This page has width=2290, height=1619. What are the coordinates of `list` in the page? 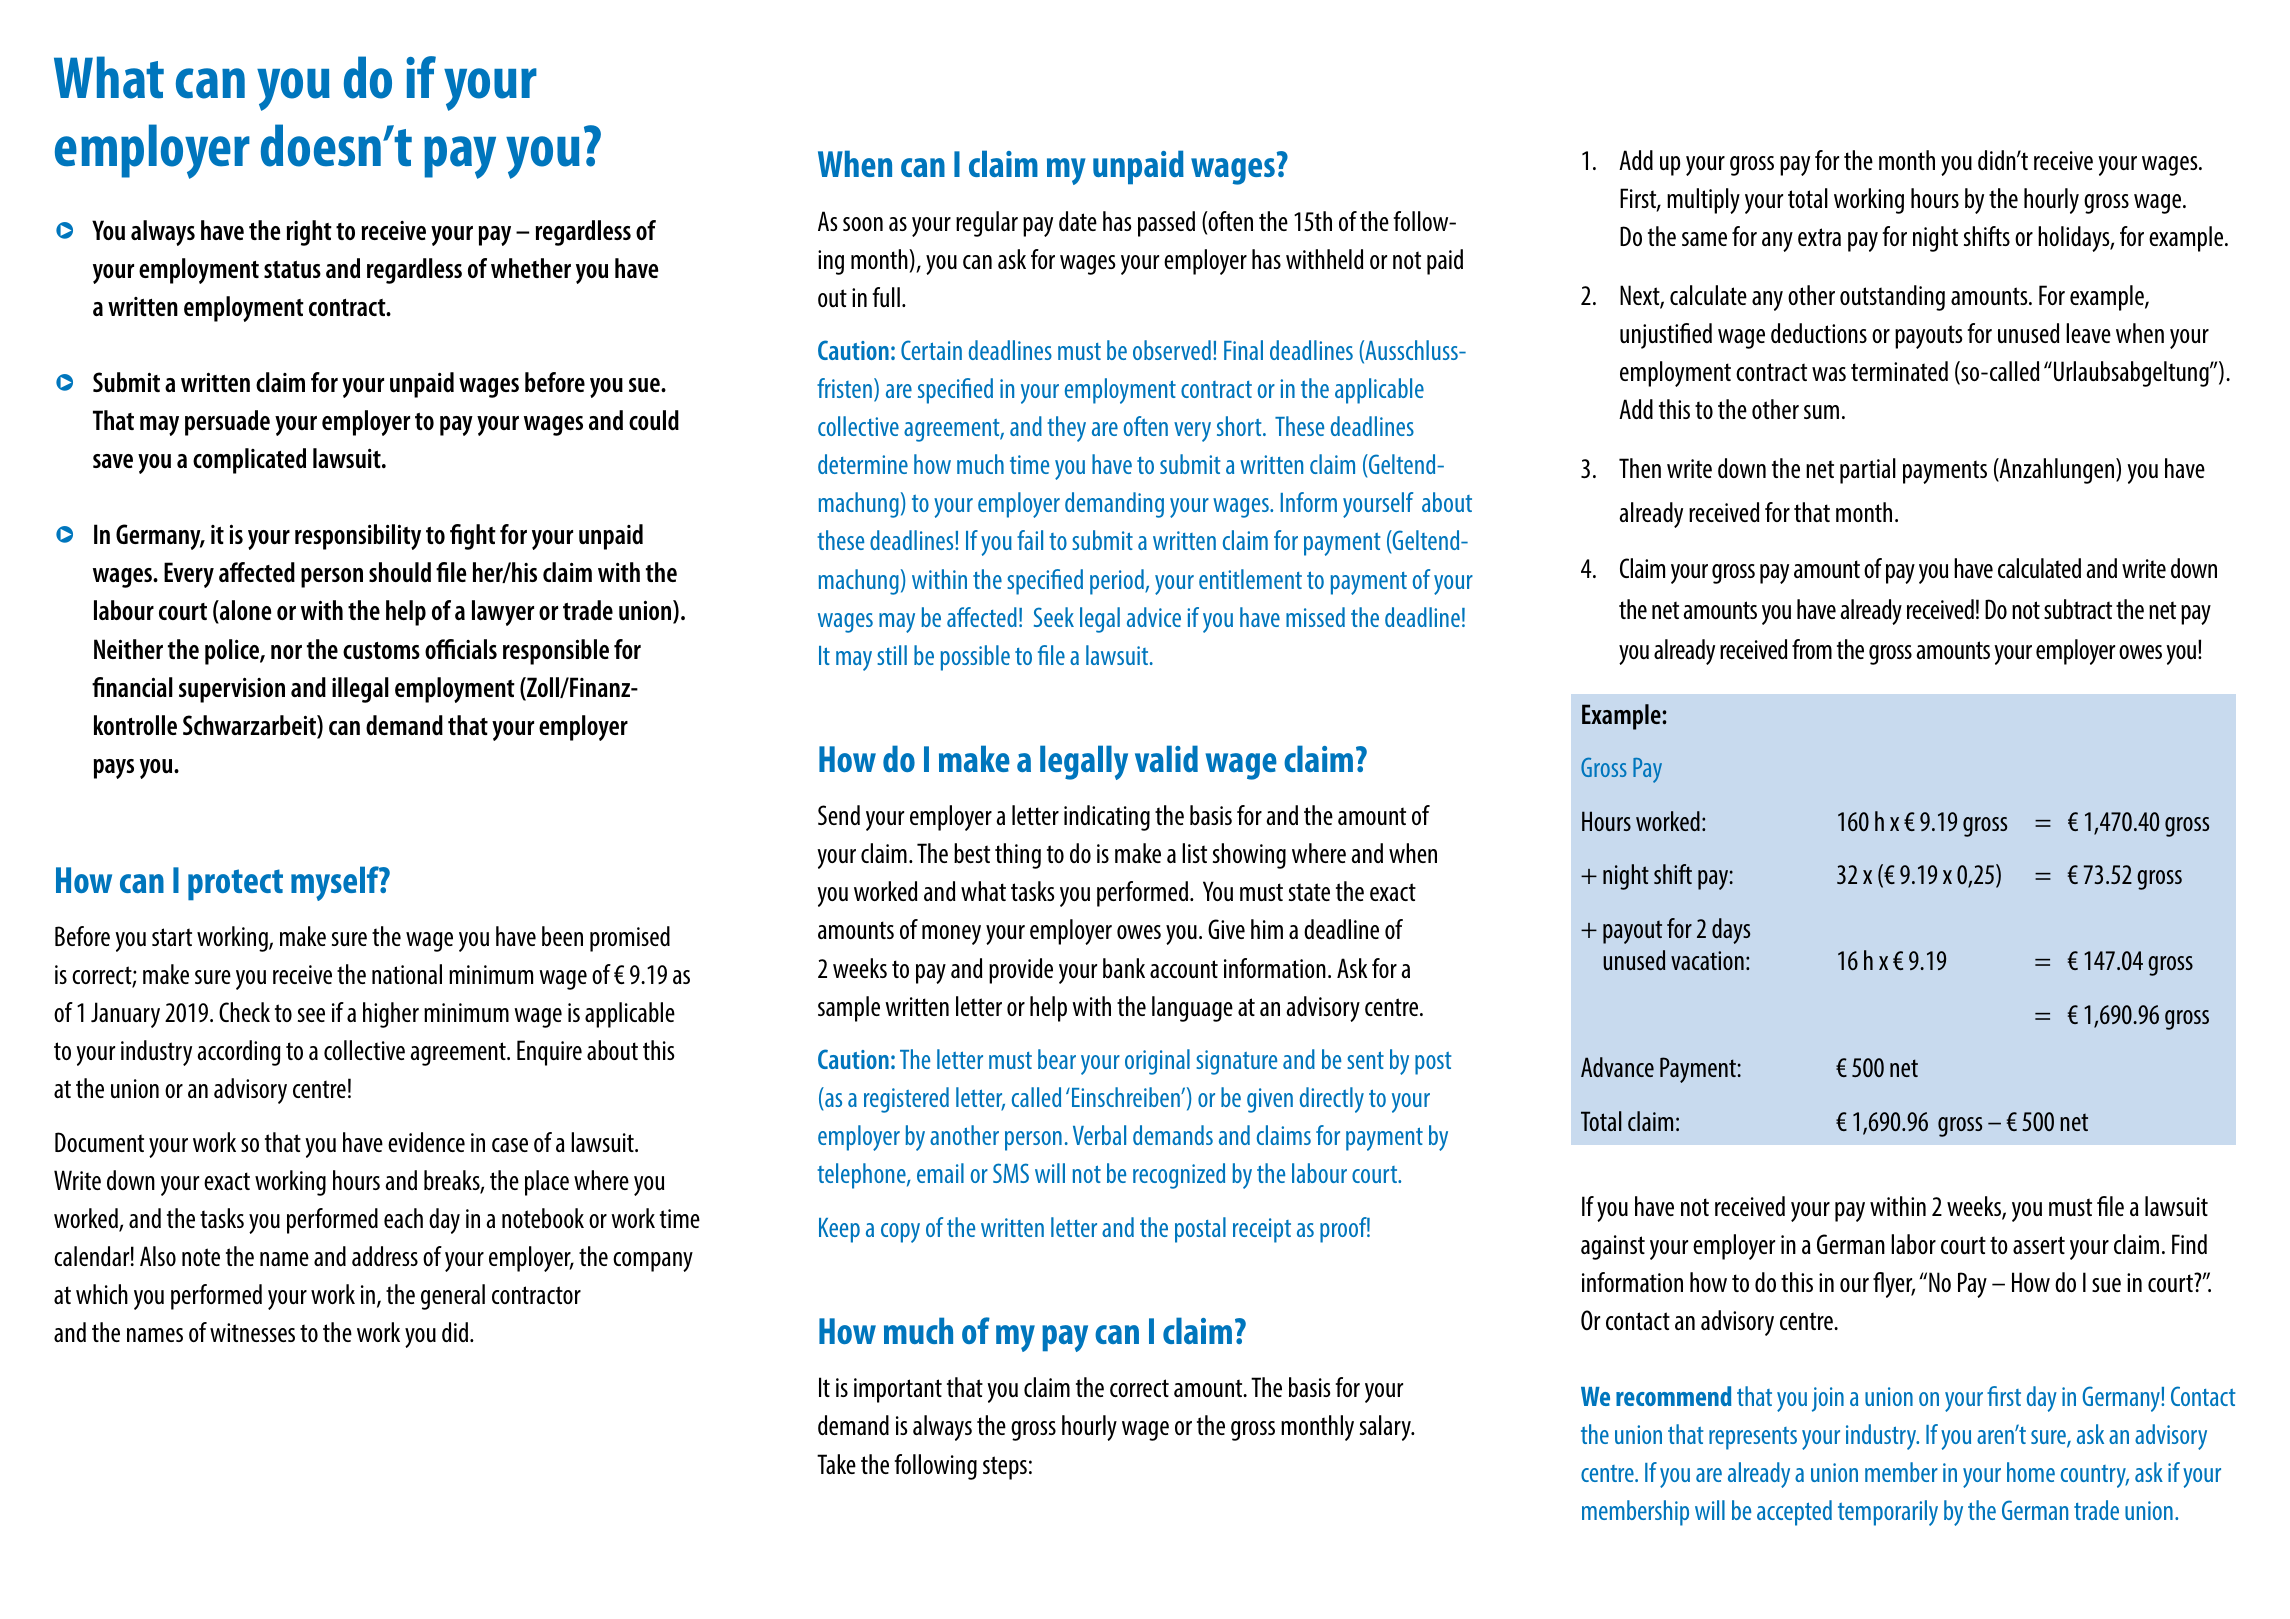 It's located at (1194, 853).
